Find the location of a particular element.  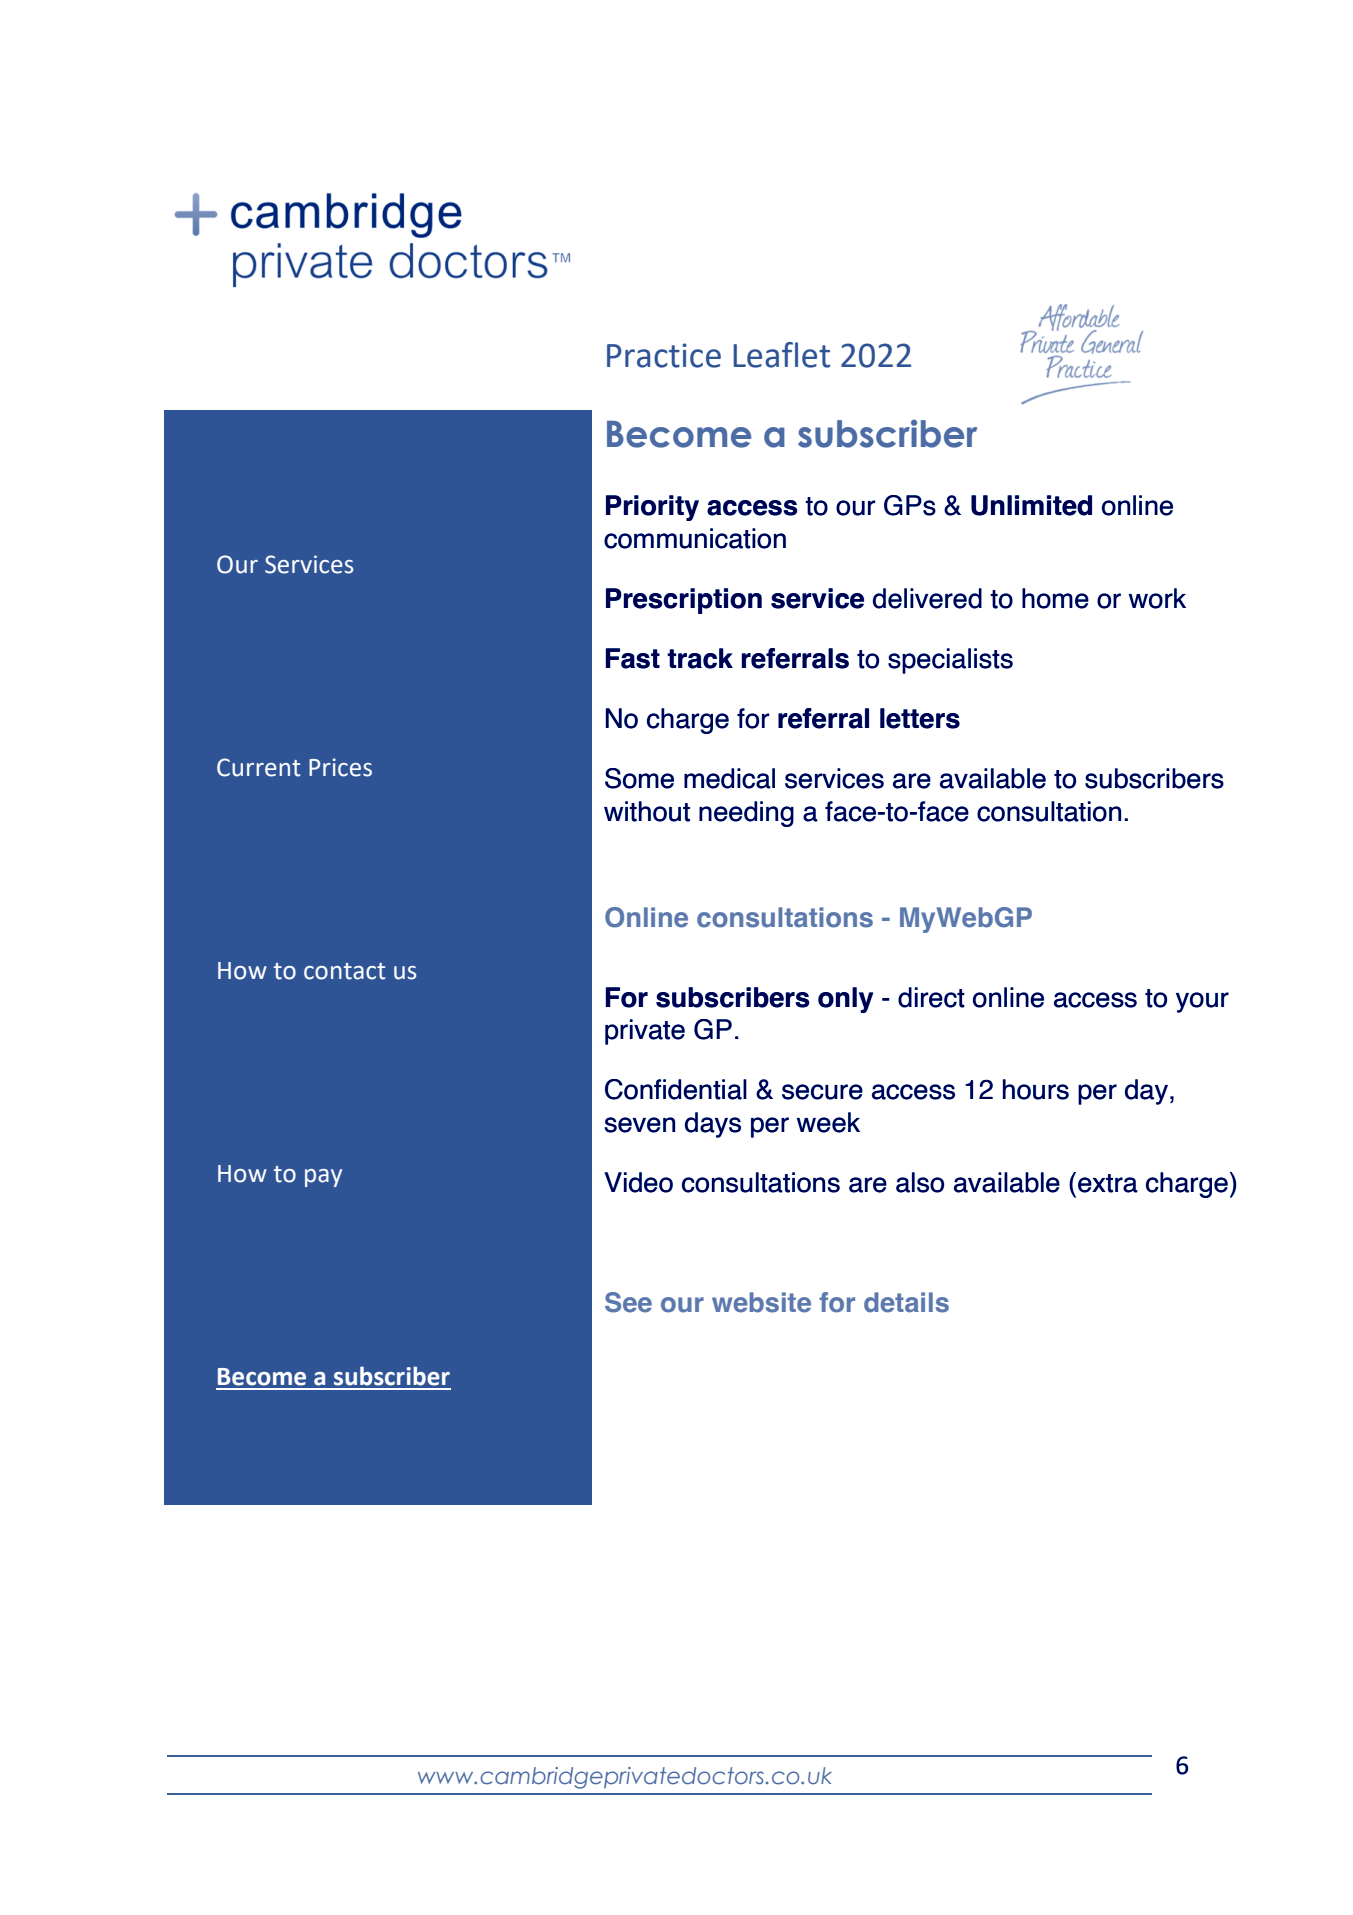

Fast is located at coordinates (633, 658).
